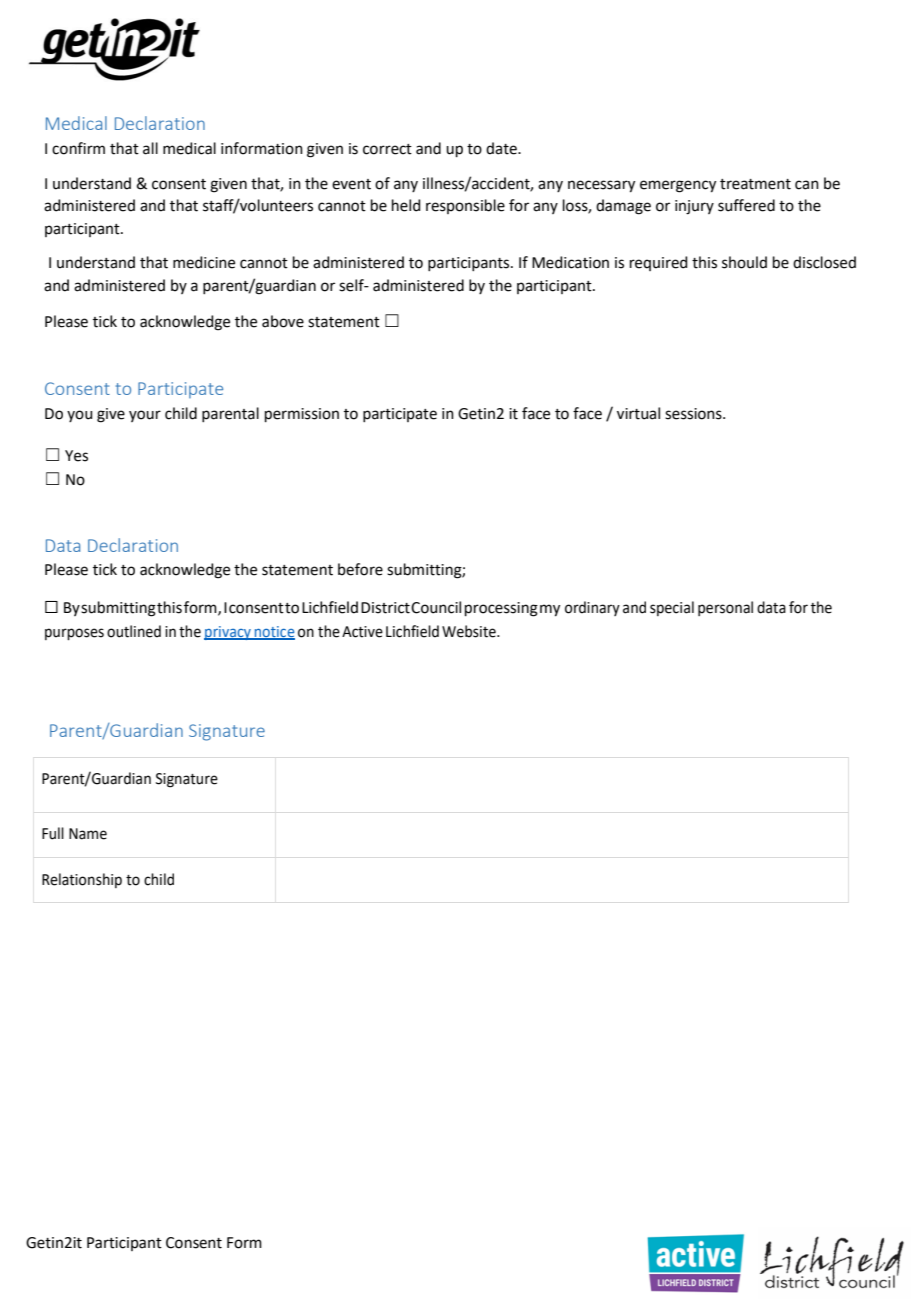 The height and width of the screenshot is (1308, 924). What do you see at coordinates (283, 321) in the screenshot?
I see `above` at bounding box center [283, 321].
